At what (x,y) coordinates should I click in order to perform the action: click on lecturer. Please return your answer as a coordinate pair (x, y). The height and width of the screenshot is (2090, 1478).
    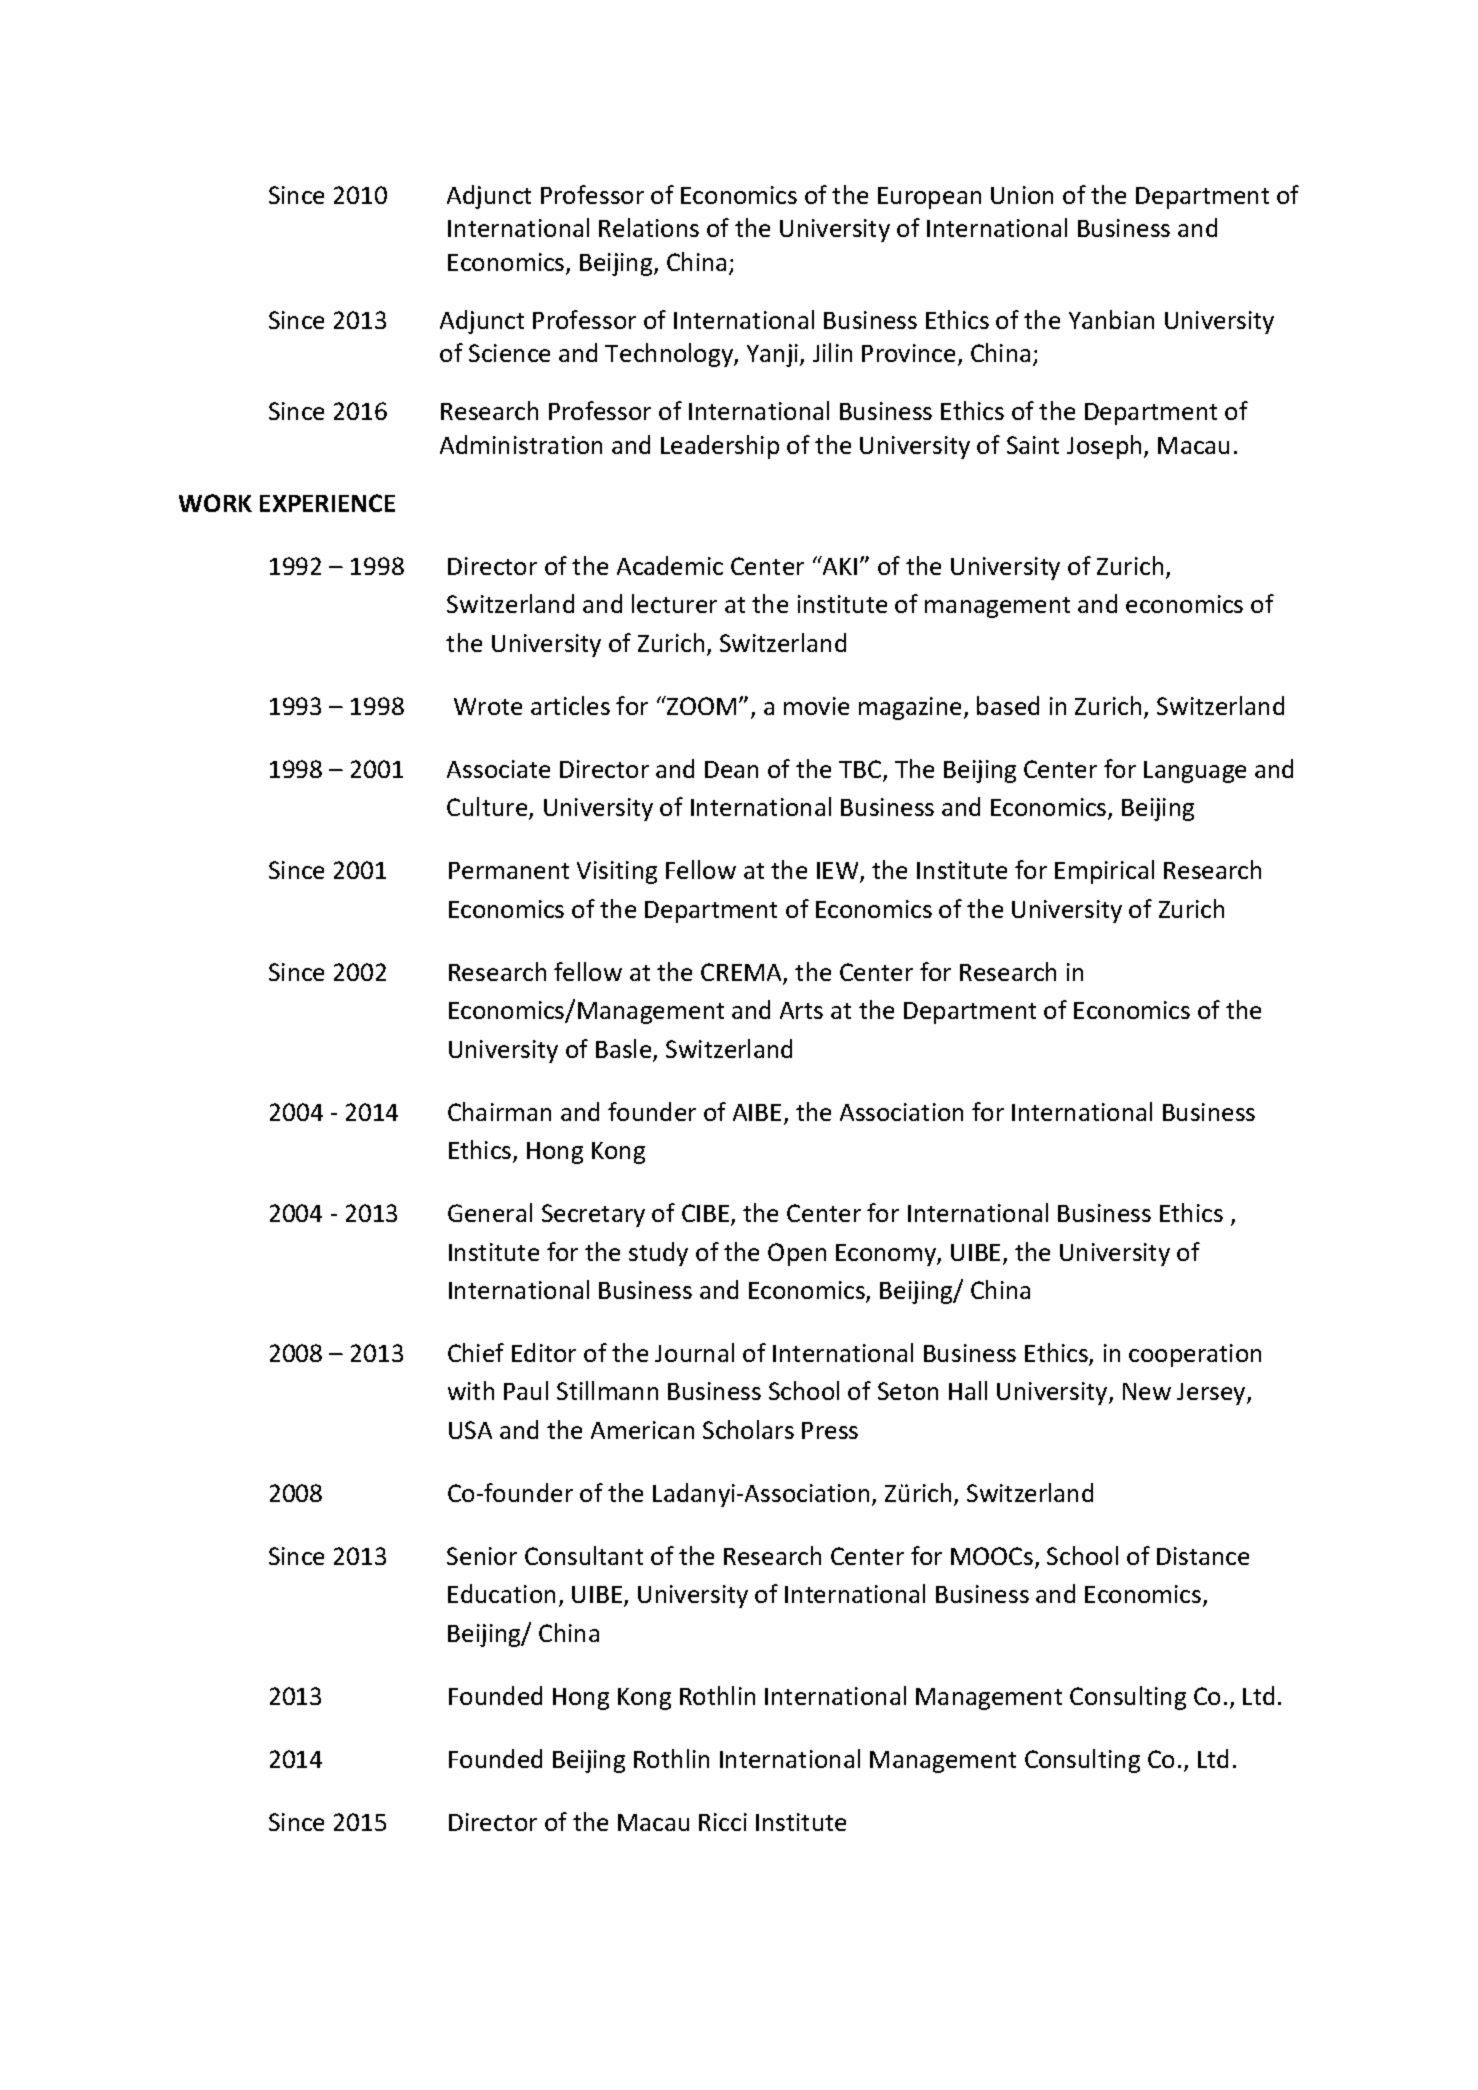
    Looking at the image, I should click on (674, 603).
